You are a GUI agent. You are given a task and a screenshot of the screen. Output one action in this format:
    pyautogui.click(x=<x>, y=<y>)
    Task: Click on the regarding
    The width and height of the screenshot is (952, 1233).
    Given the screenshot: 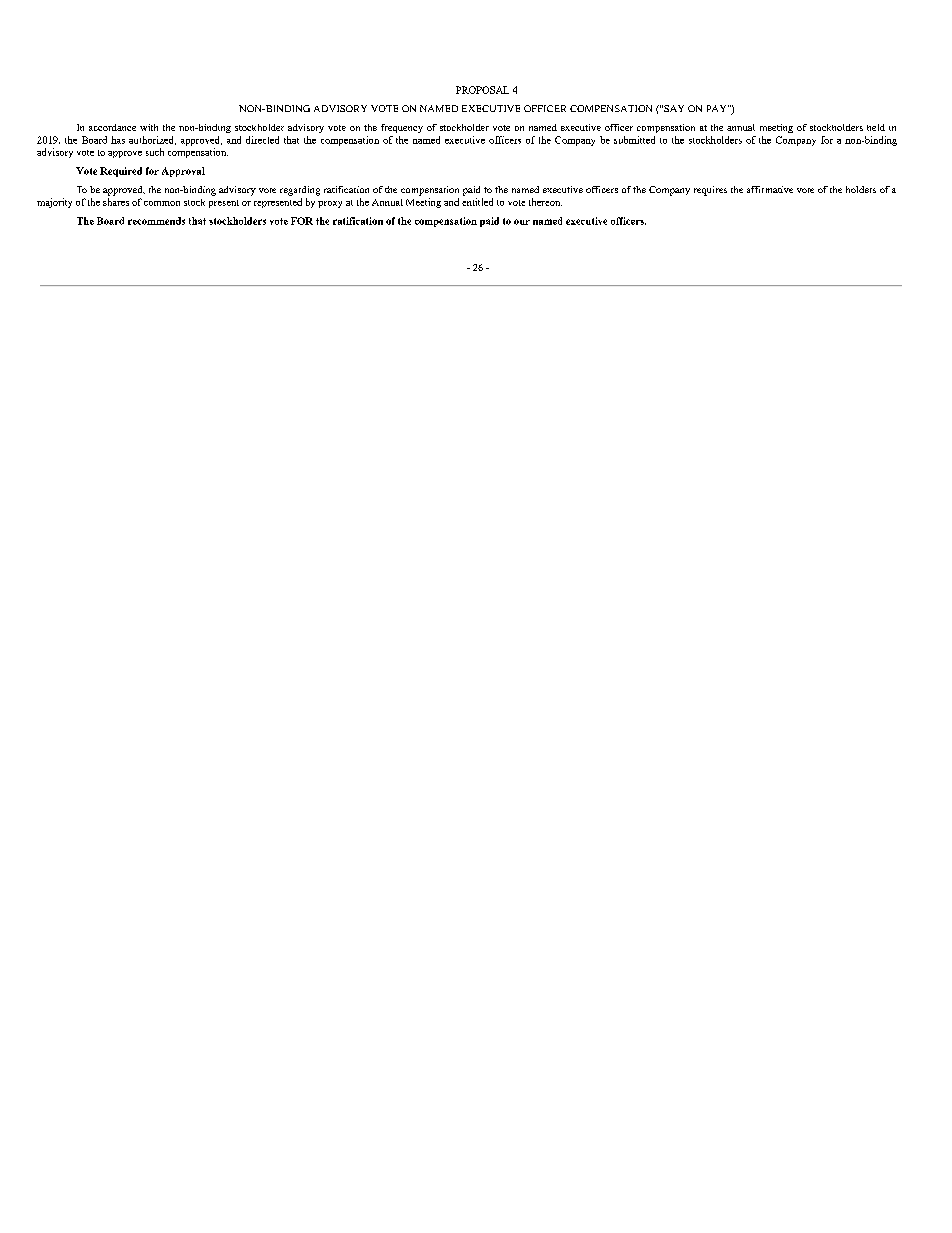 What is the action you would take?
    pyautogui.click(x=300, y=191)
